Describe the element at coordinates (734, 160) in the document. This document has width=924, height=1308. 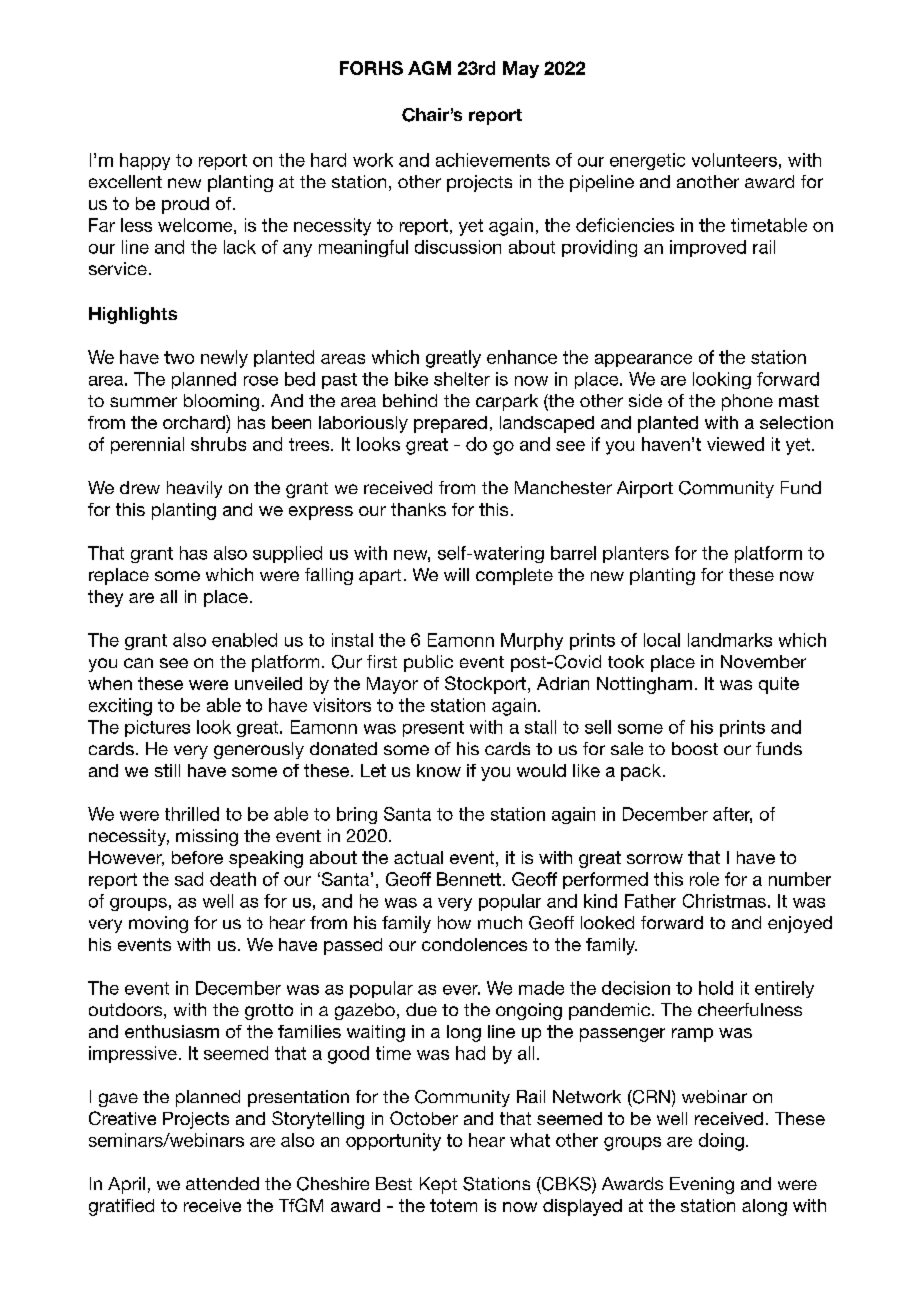
I see `volunteers` at that location.
